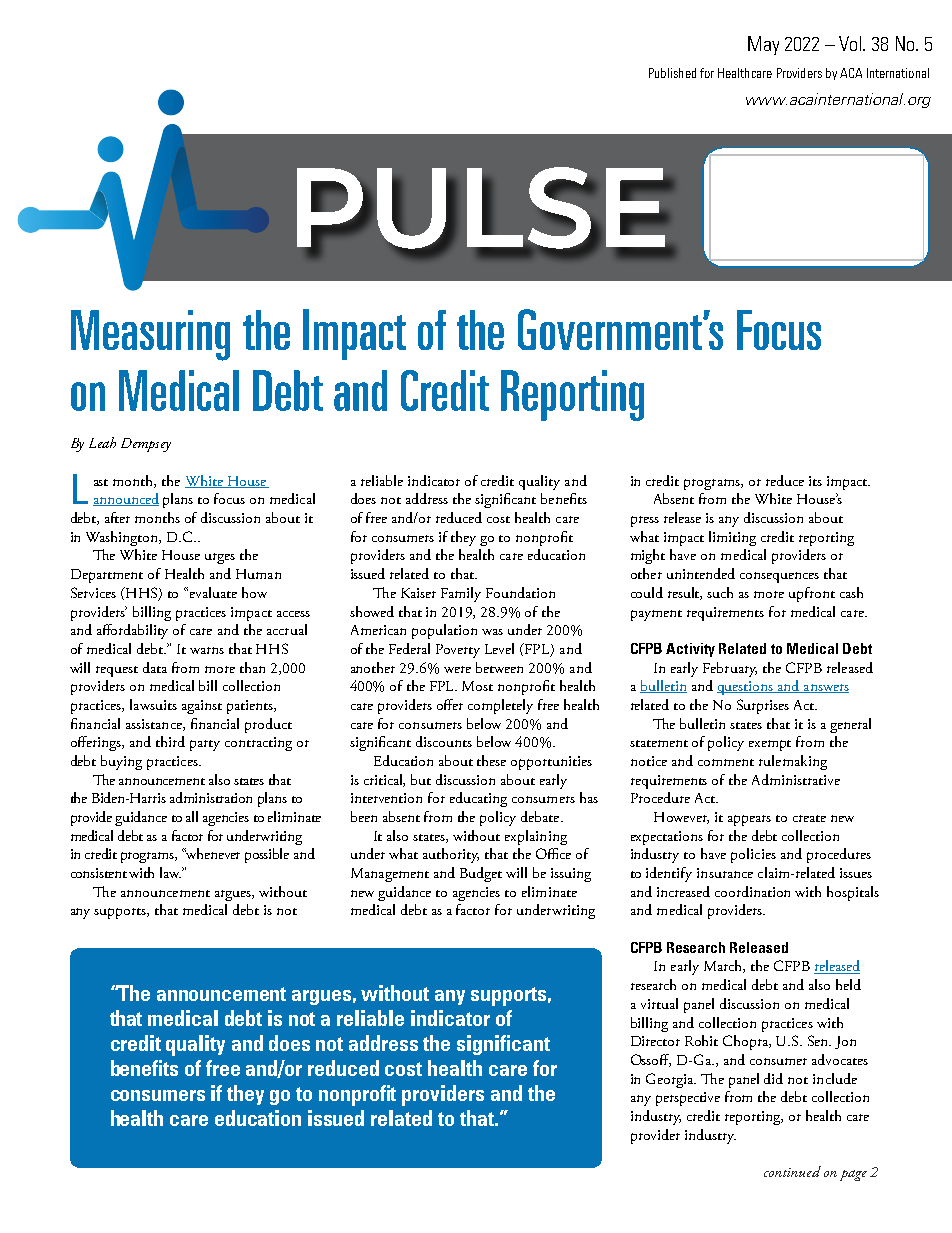 This screenshot has width=952, height=1233. I want to click on press, so click(645, 521).
